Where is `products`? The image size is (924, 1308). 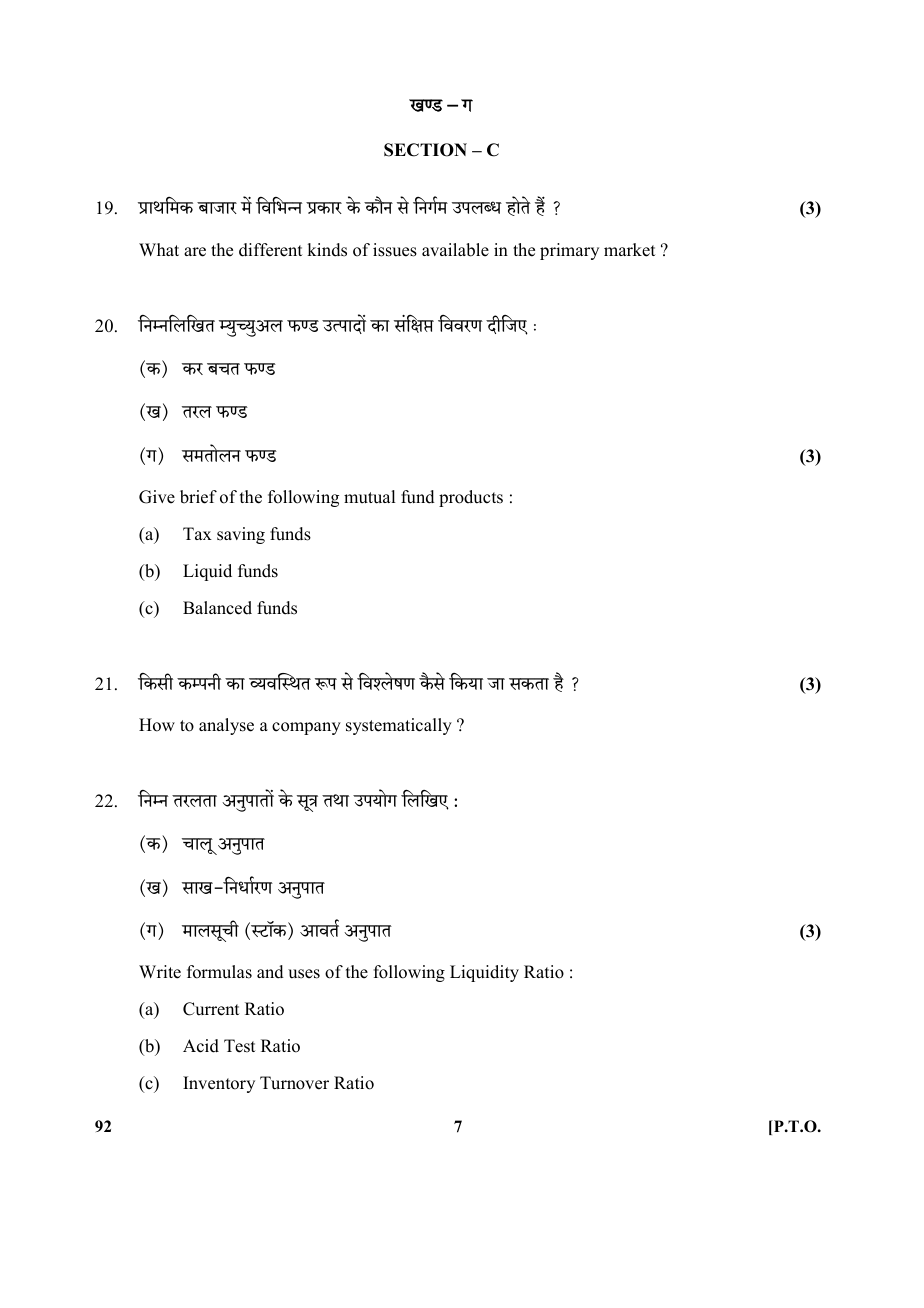
products is located at coordinates (471, 498).
